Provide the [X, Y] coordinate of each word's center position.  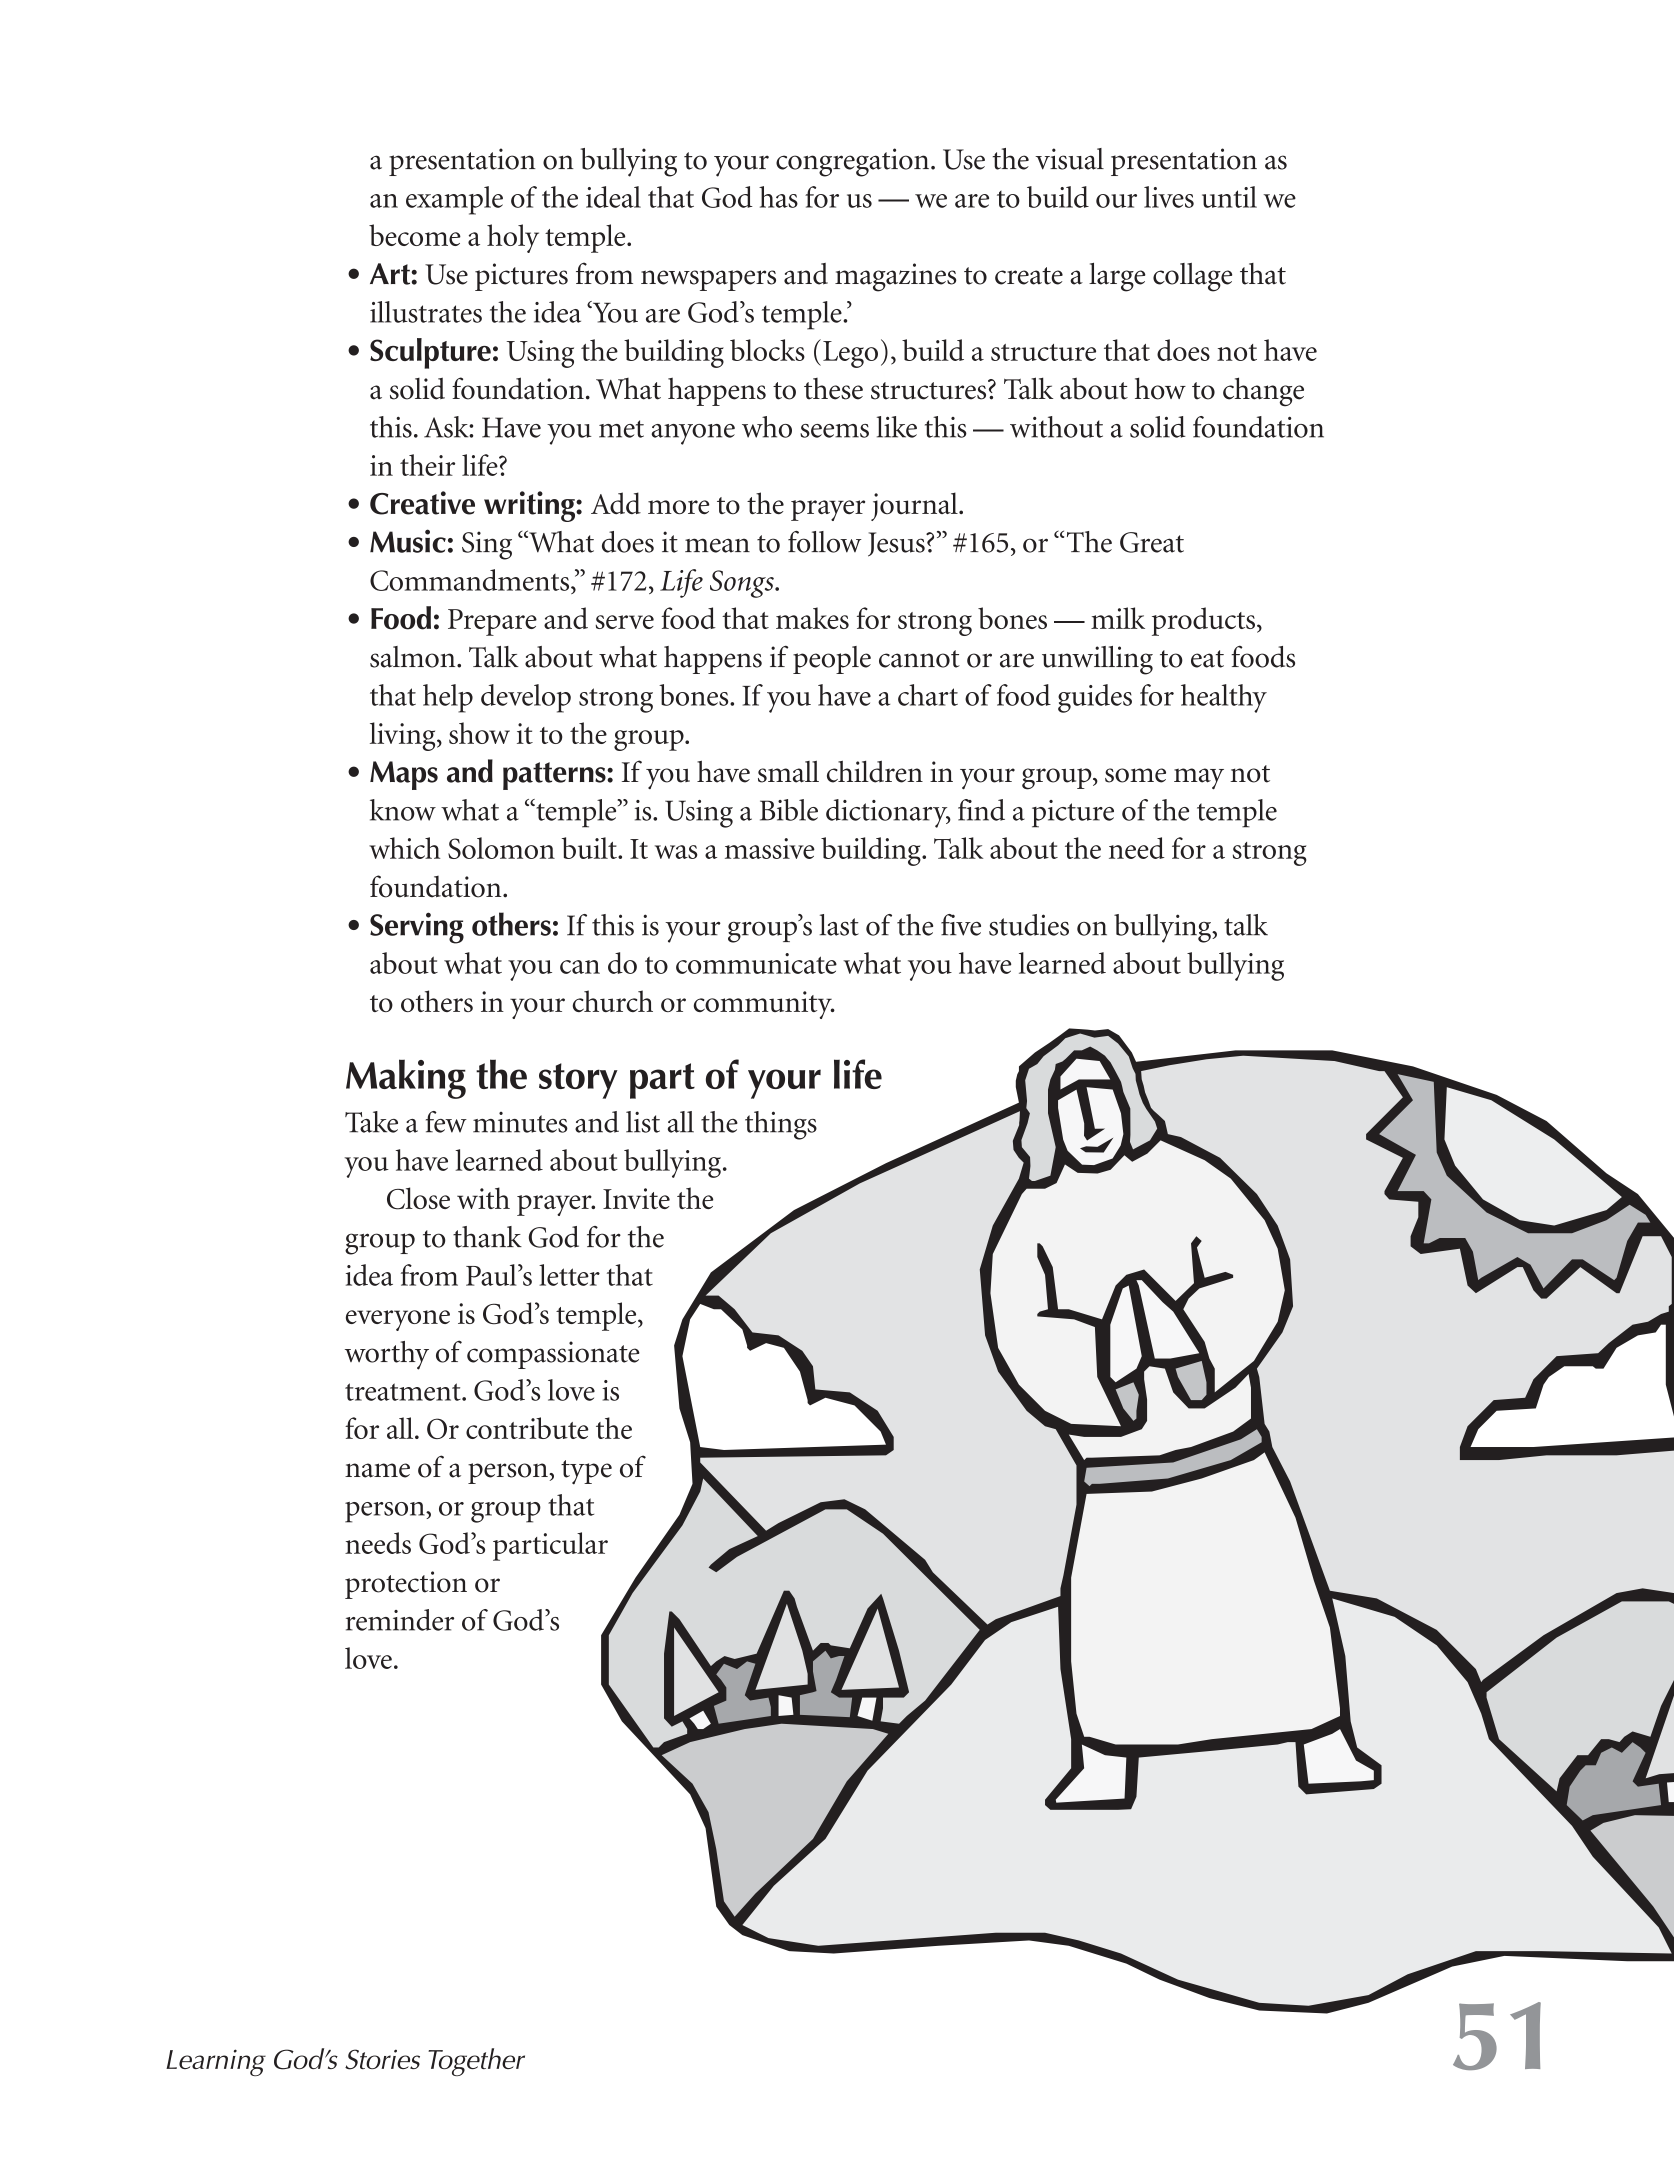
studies [1029, 925]
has [778, 197]
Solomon [501, 848]
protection [406, 1585]
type [586, 1472]
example [454, 200]
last [839, 925]
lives [1169, 197]
